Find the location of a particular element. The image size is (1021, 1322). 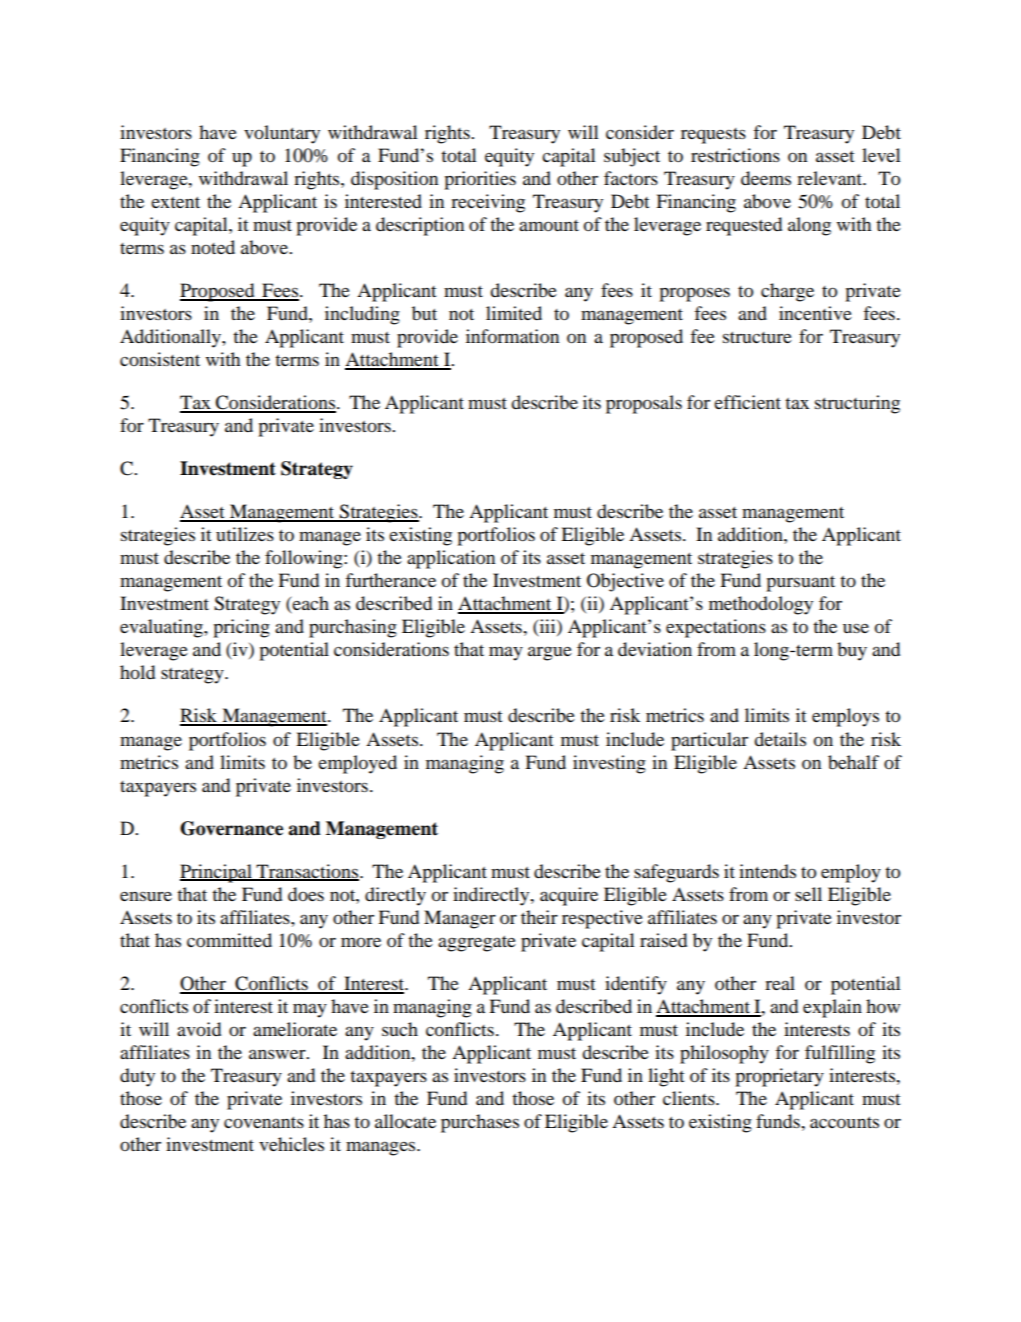

voluntary is located at coordinates (282, 134).
